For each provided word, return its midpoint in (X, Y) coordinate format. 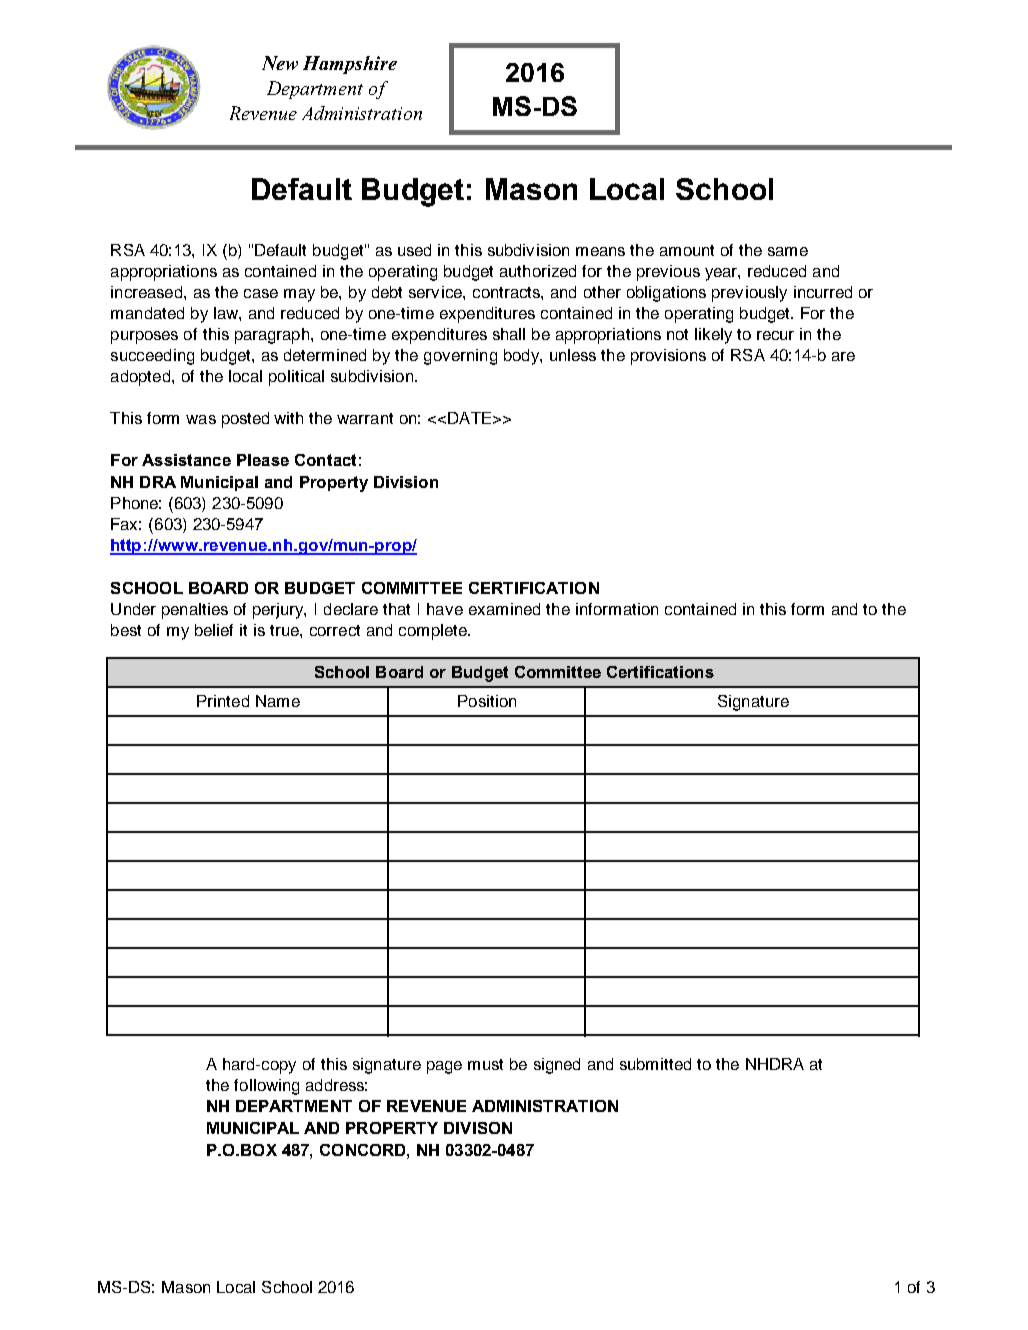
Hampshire (350, 65)
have (445, 609)
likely (713, 336)
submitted (655, 1064)
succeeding (152, 357)
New (280, 63)
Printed (223, 701)
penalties (195, 611)
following (266, 1087)
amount (687, 250)
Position (487, 701)
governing (460, 357)
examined (504, 609)
